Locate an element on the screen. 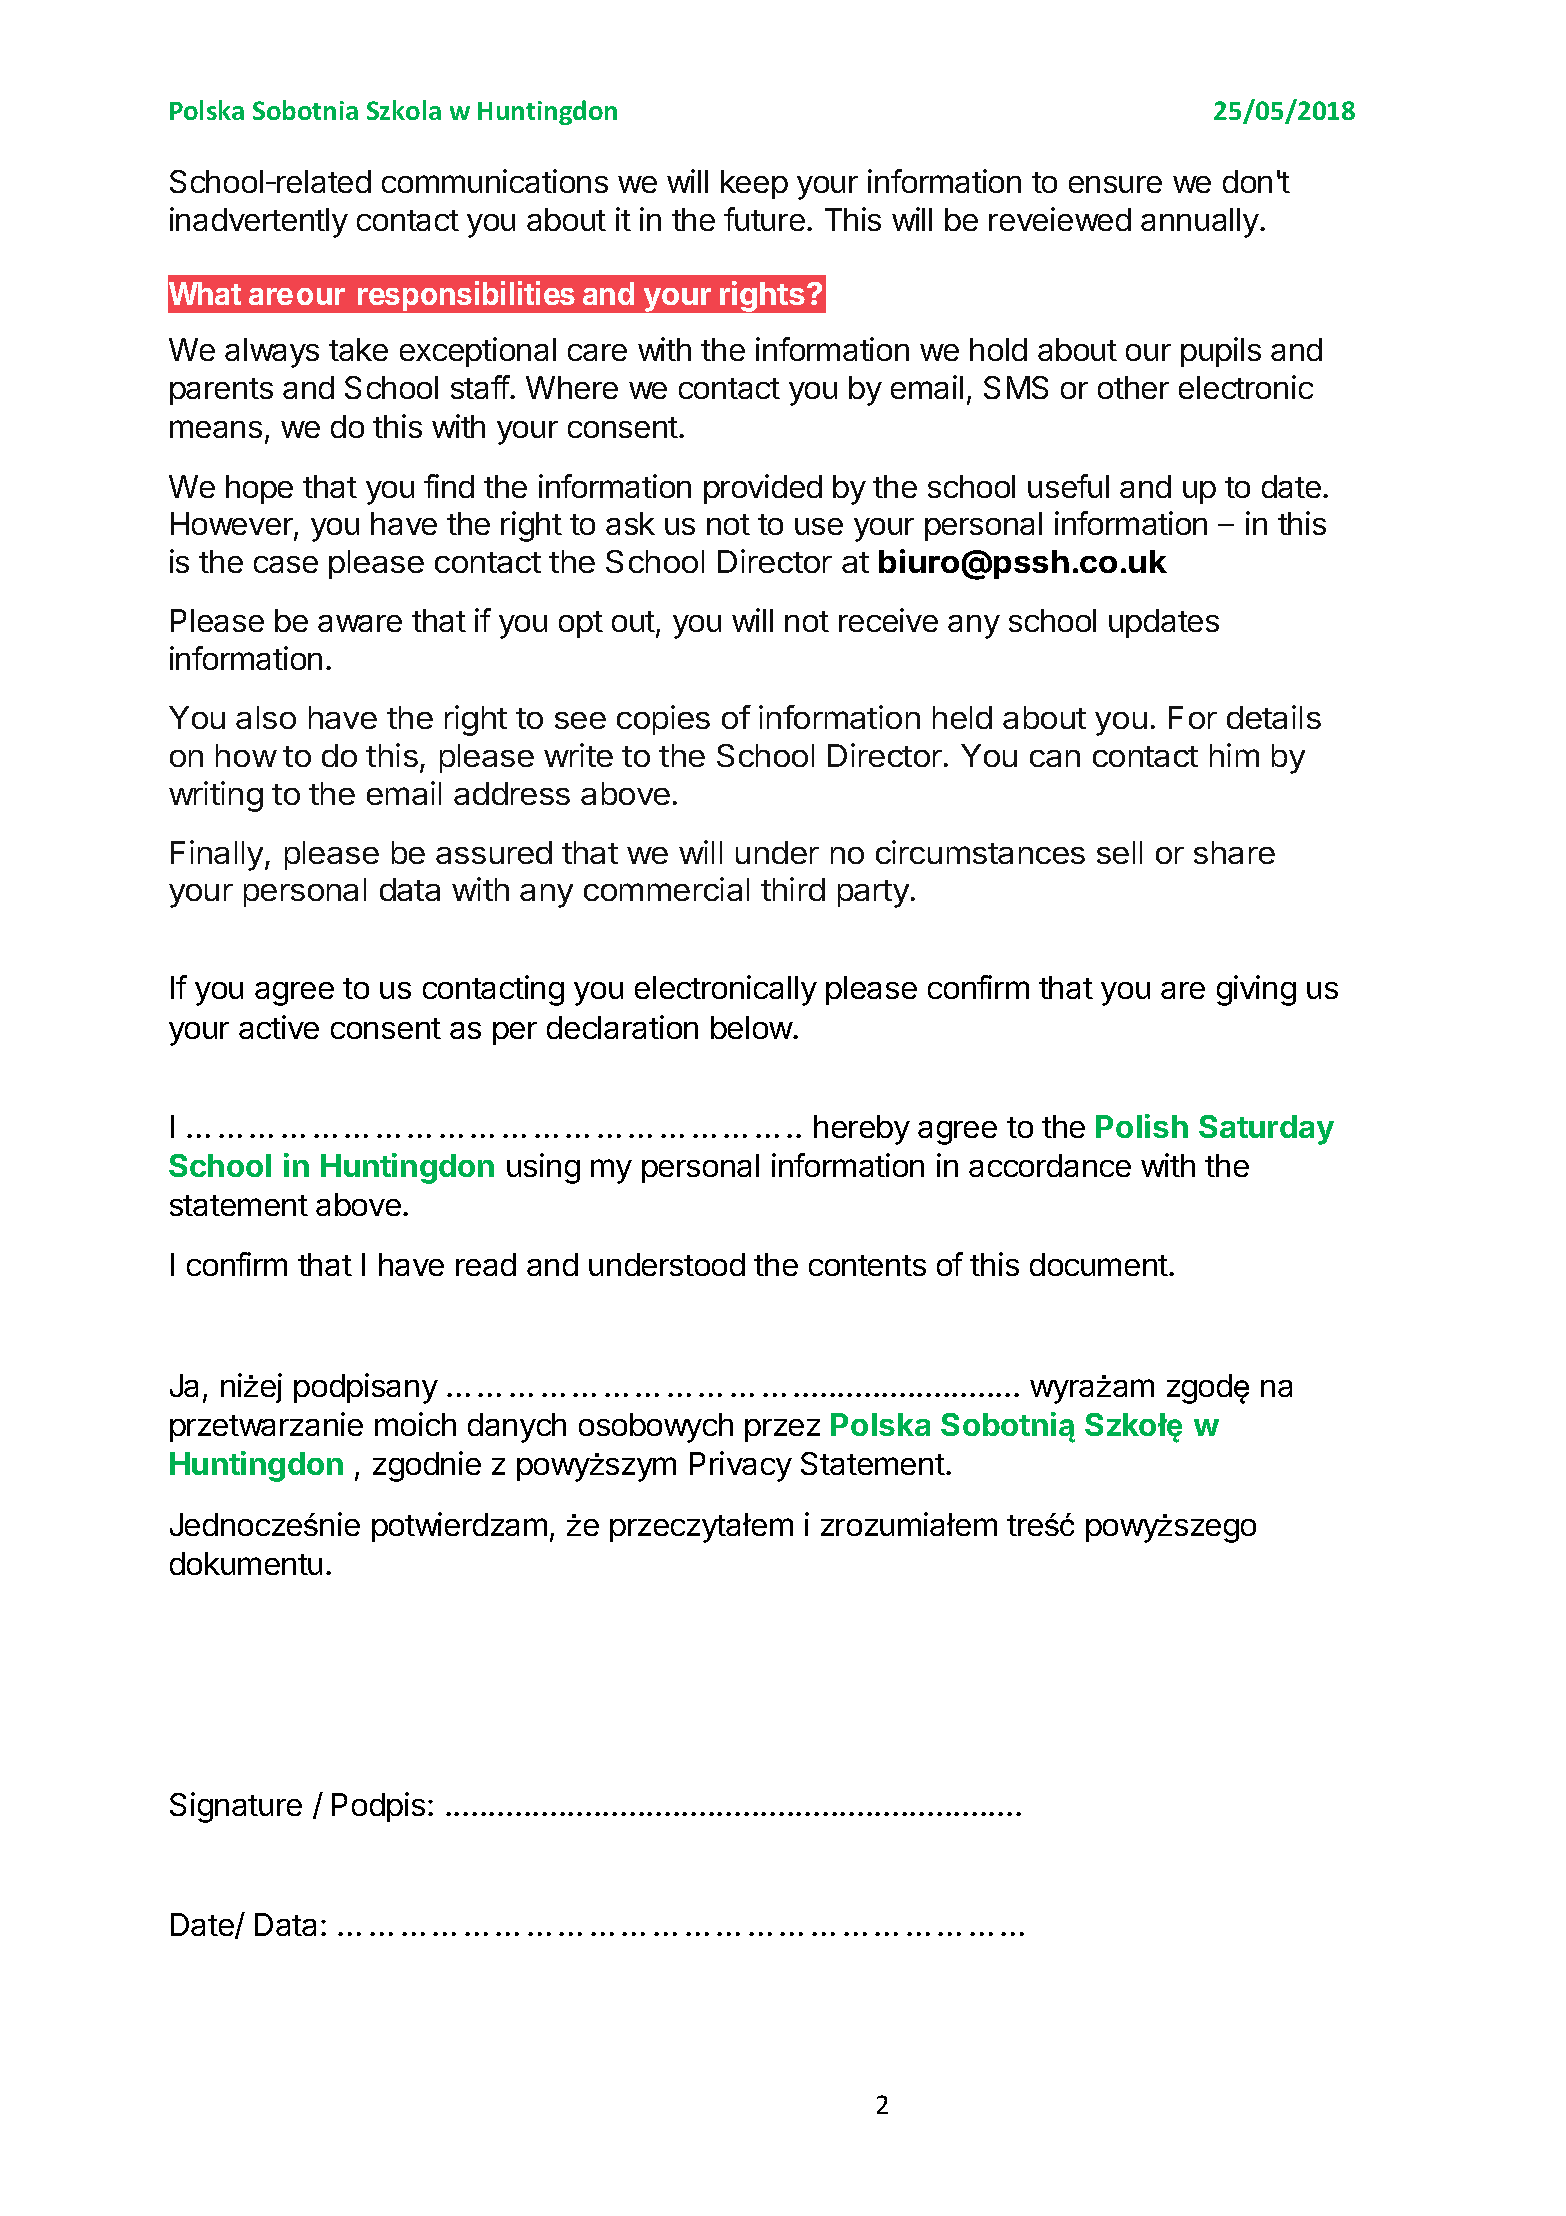 The width and height of the screenshot is (1566, 2216). future is located at coordinates (764, 219).
